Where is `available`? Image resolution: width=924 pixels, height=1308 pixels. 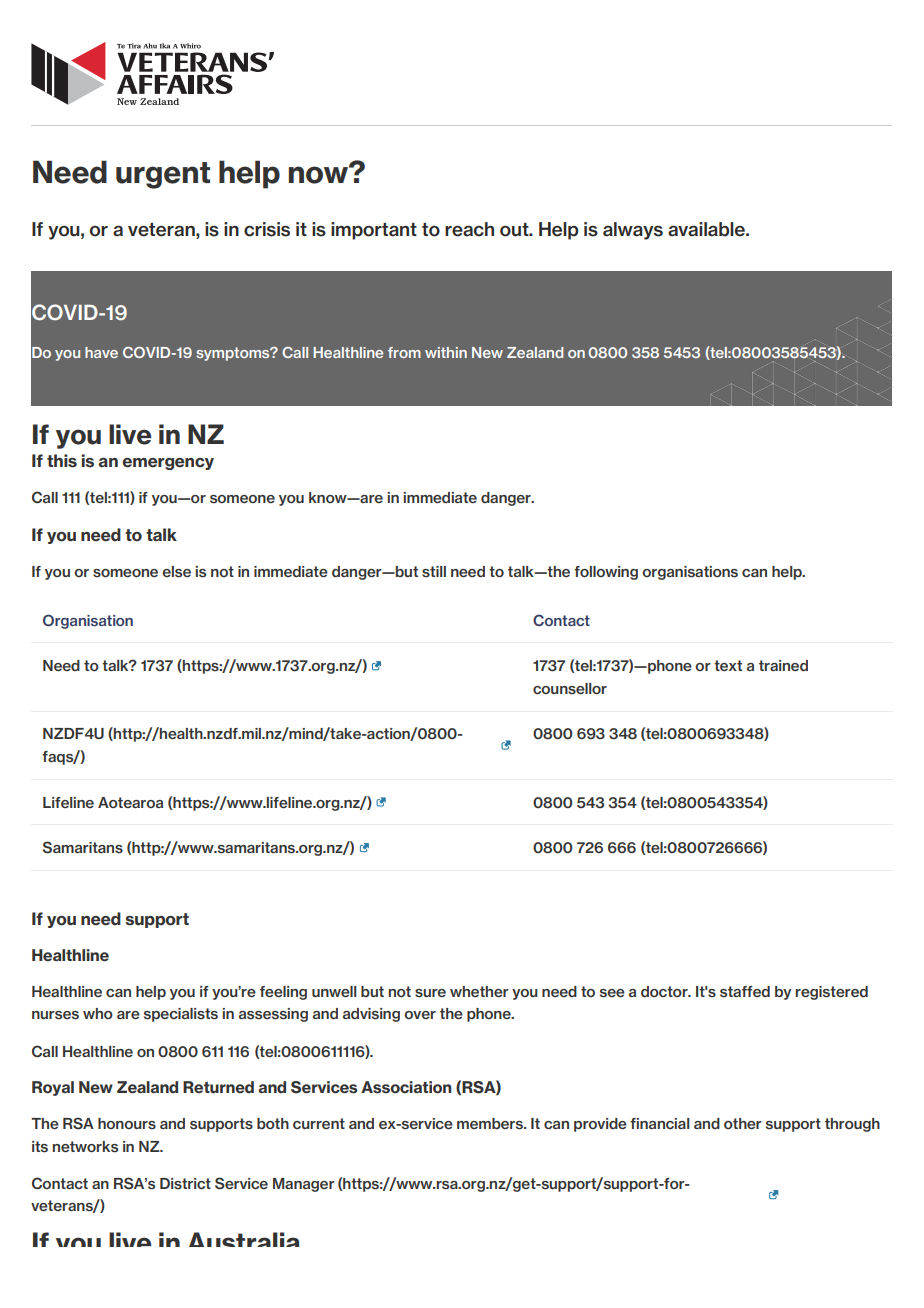 available is located at coordinates (707, 229).
